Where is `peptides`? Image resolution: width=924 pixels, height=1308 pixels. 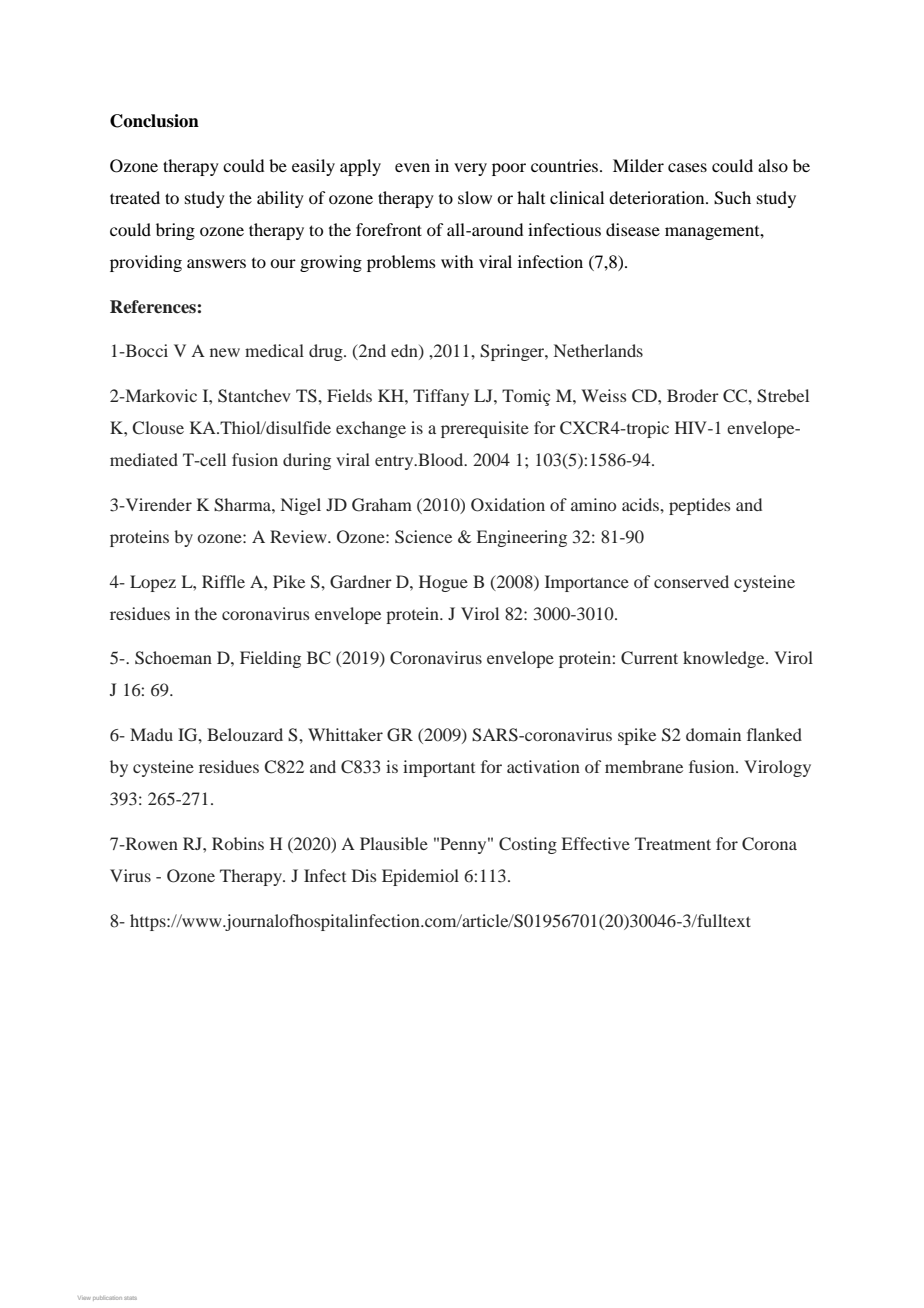
peptides is located at coordinates (699, 506).
